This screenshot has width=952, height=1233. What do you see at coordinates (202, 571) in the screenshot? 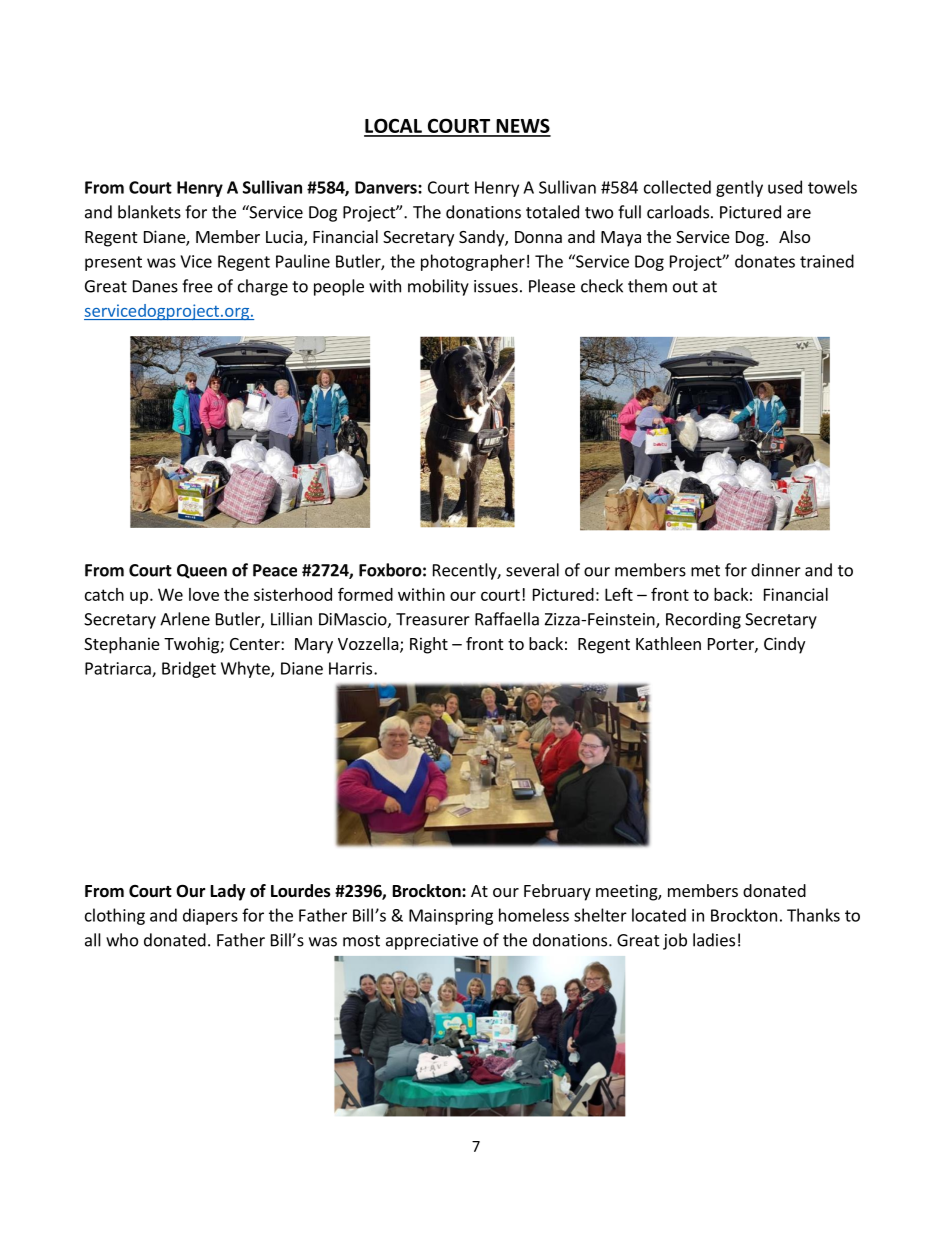
I see `Queen` at bounding box center [202, 571].
